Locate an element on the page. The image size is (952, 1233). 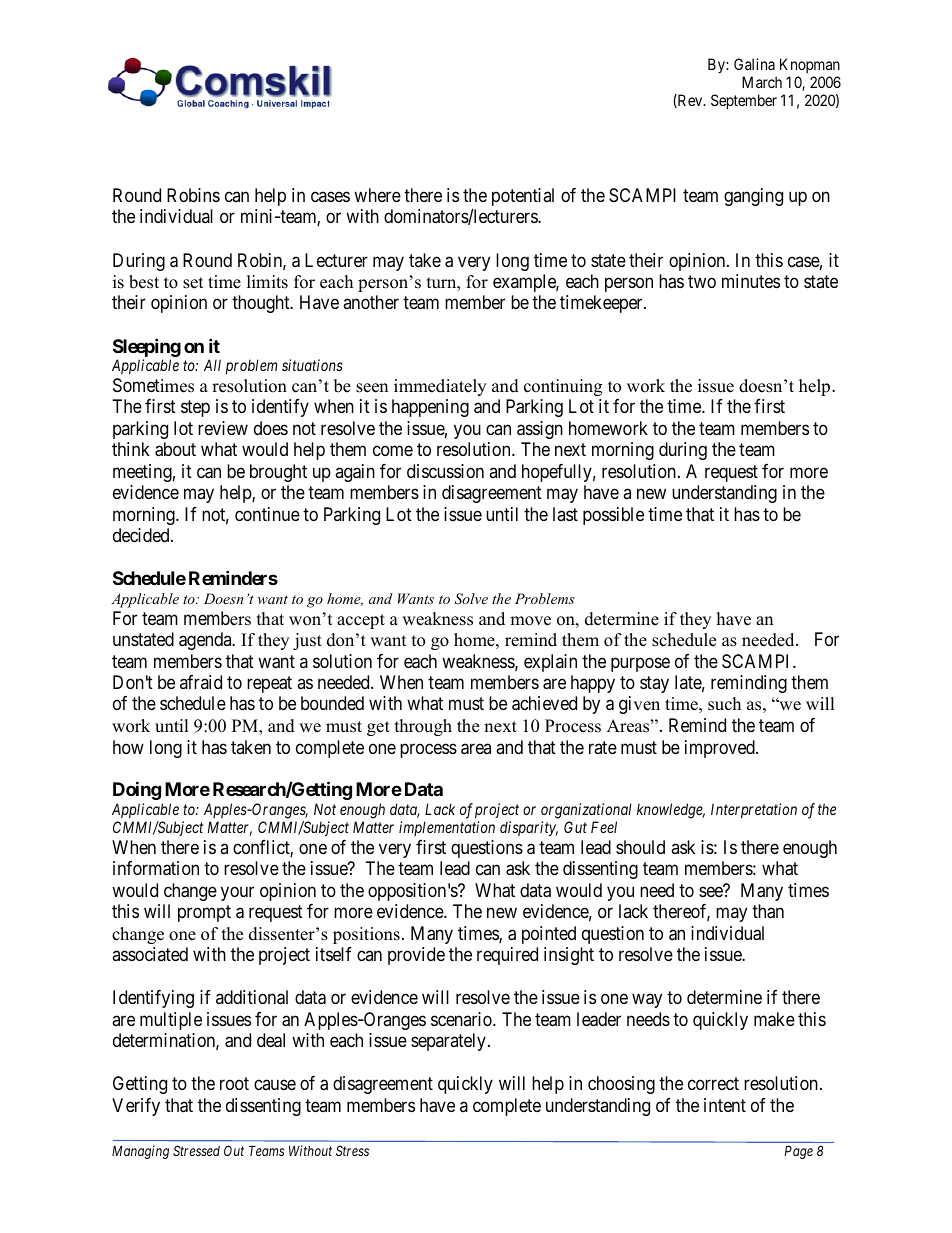
prompt is located at coordinates (204, 914).
